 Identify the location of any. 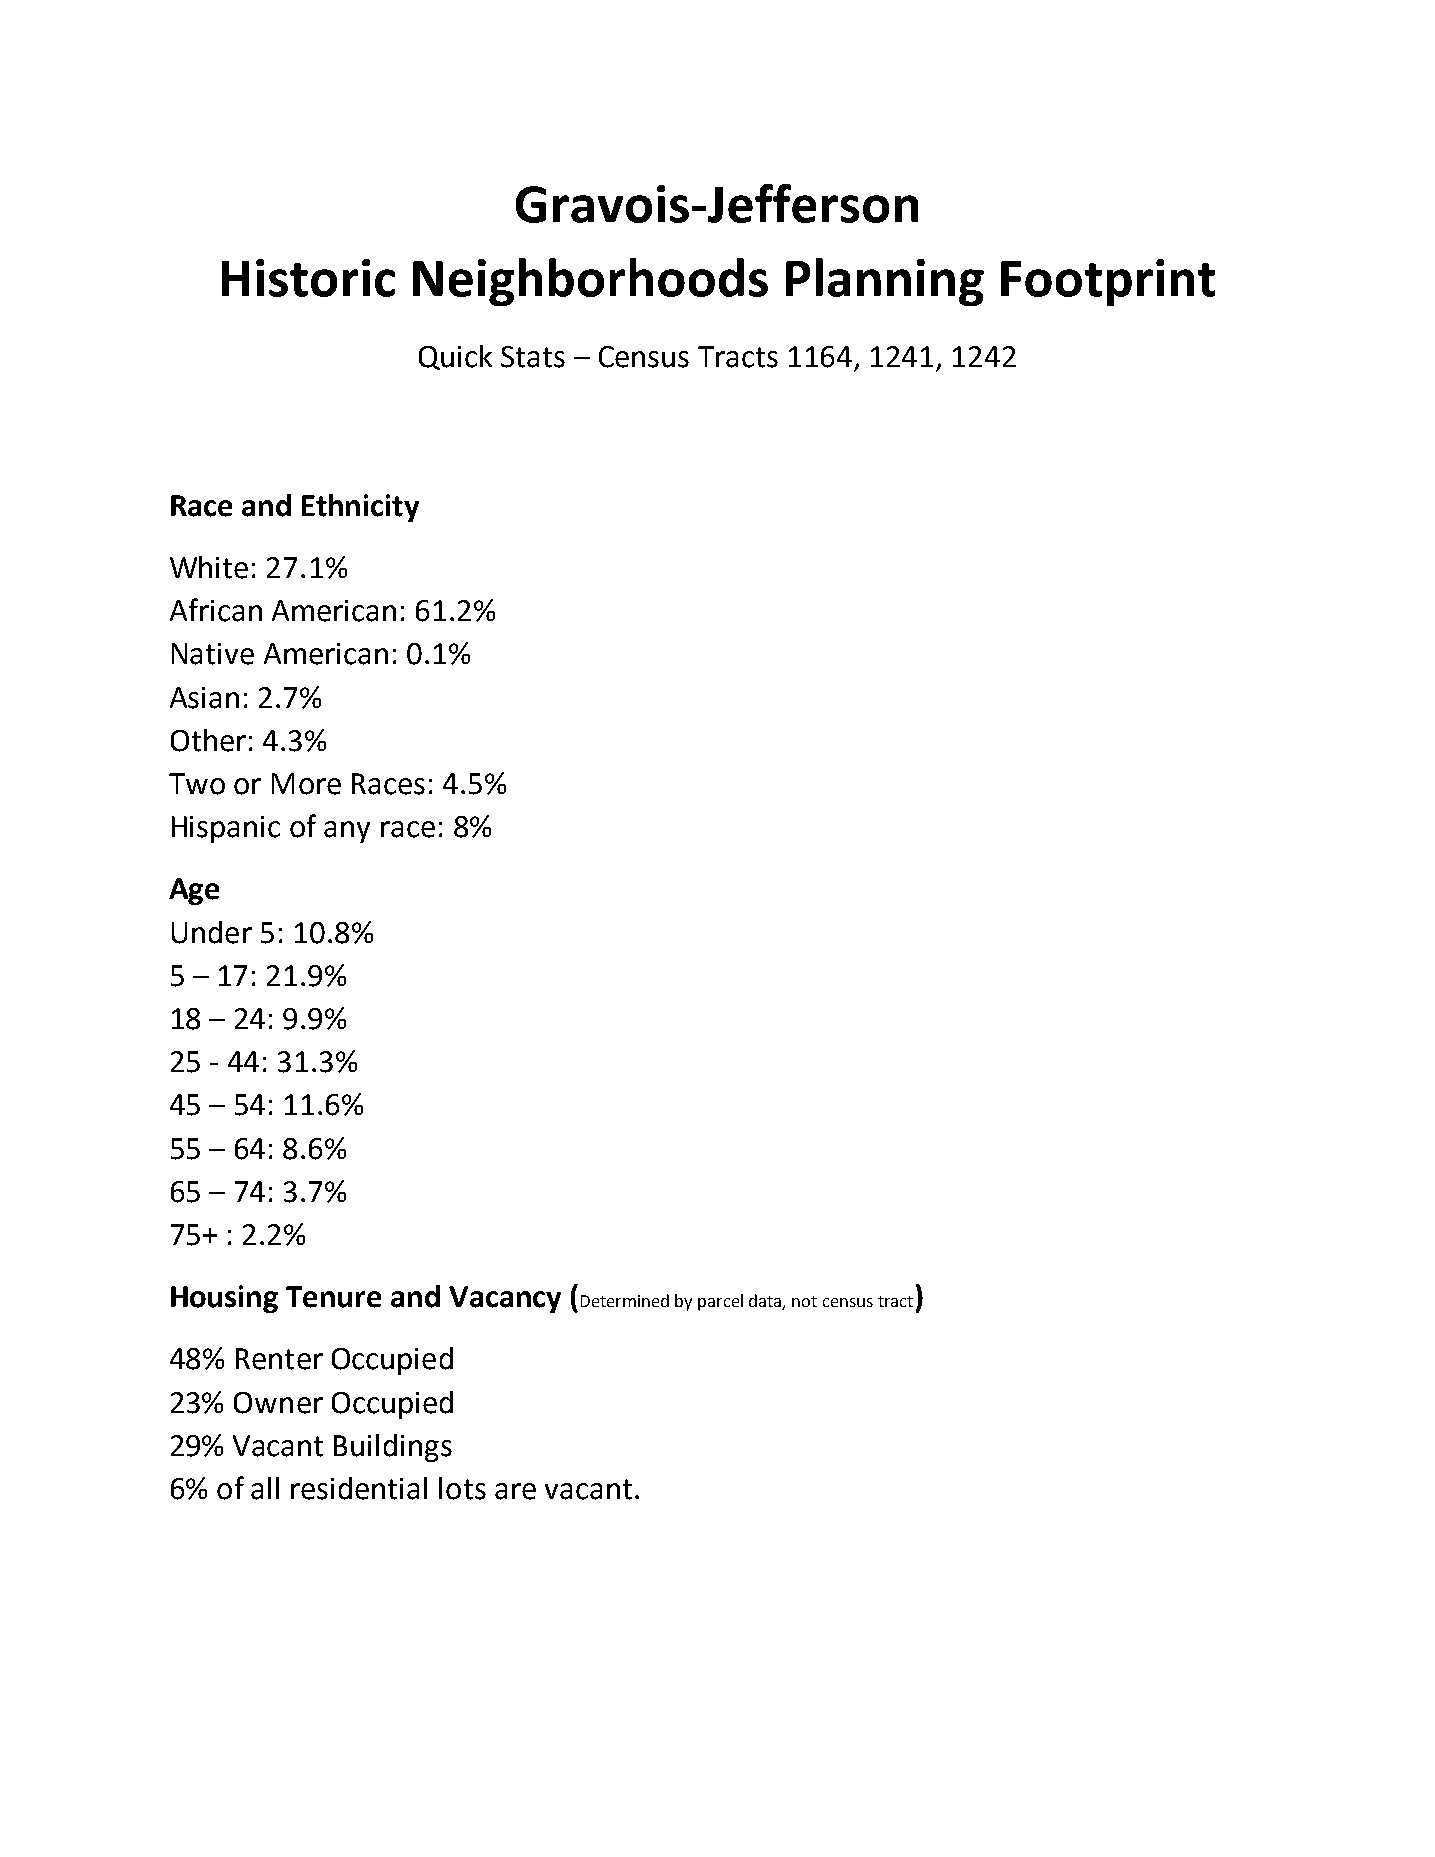
(347, 832).
